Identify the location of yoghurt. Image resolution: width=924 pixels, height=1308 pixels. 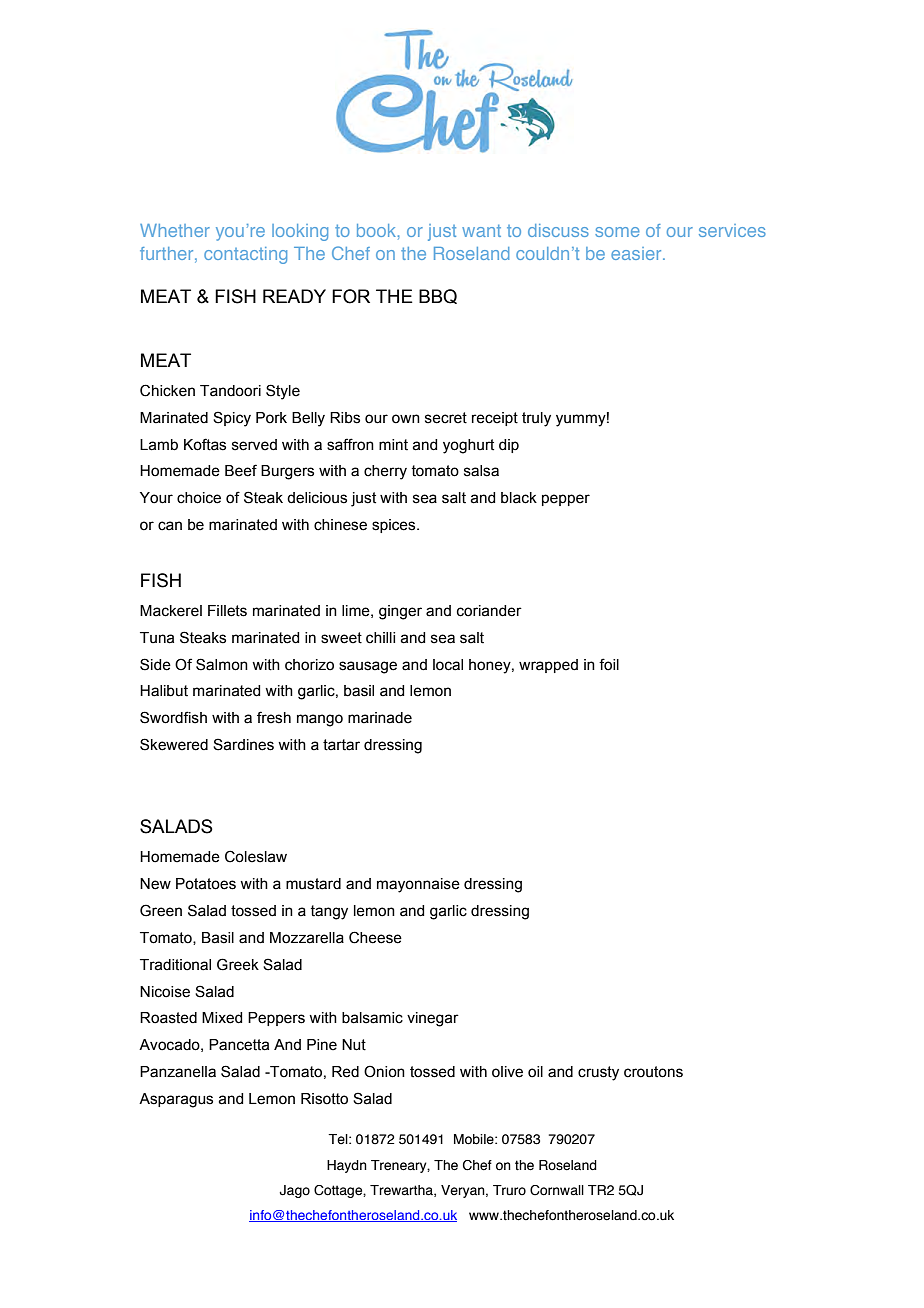
(468, 446).
